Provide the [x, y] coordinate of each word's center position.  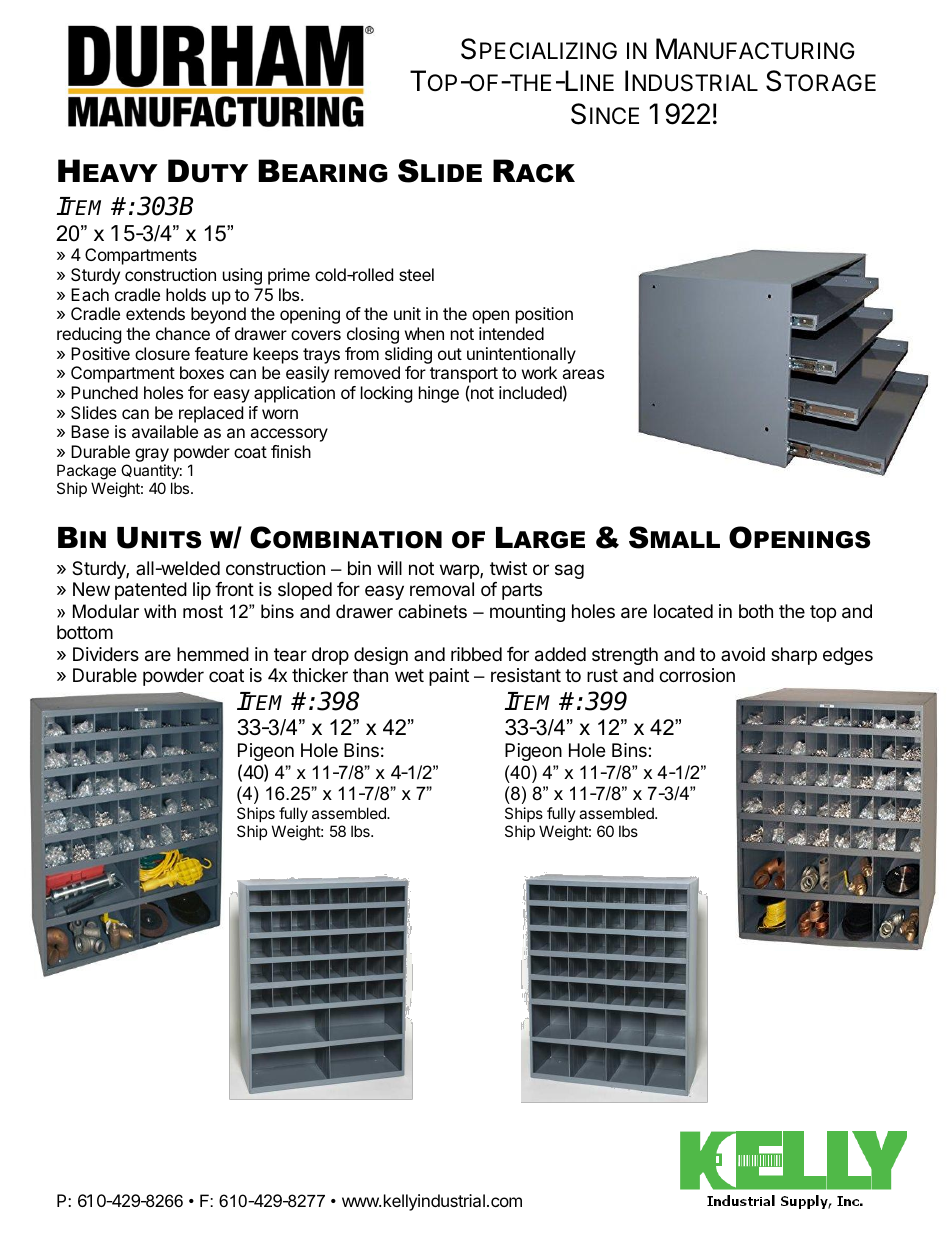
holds [186, 294]
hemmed [213, 654]
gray [152, 456]
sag [569, 571]
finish [291, 451]
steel [416, 274]
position [544, 315]
